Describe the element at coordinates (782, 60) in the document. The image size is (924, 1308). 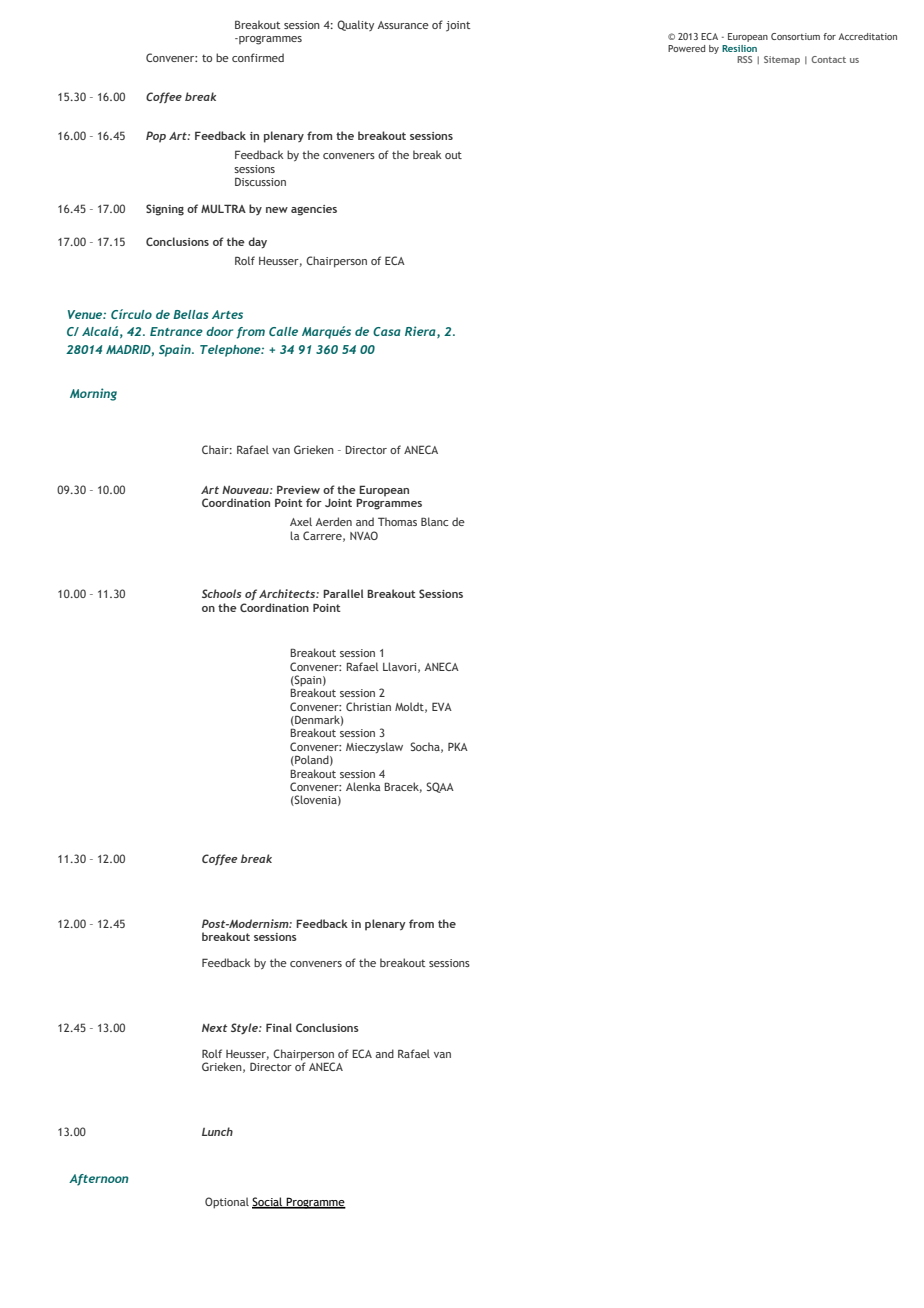
I see `Sitemap` at that location.
